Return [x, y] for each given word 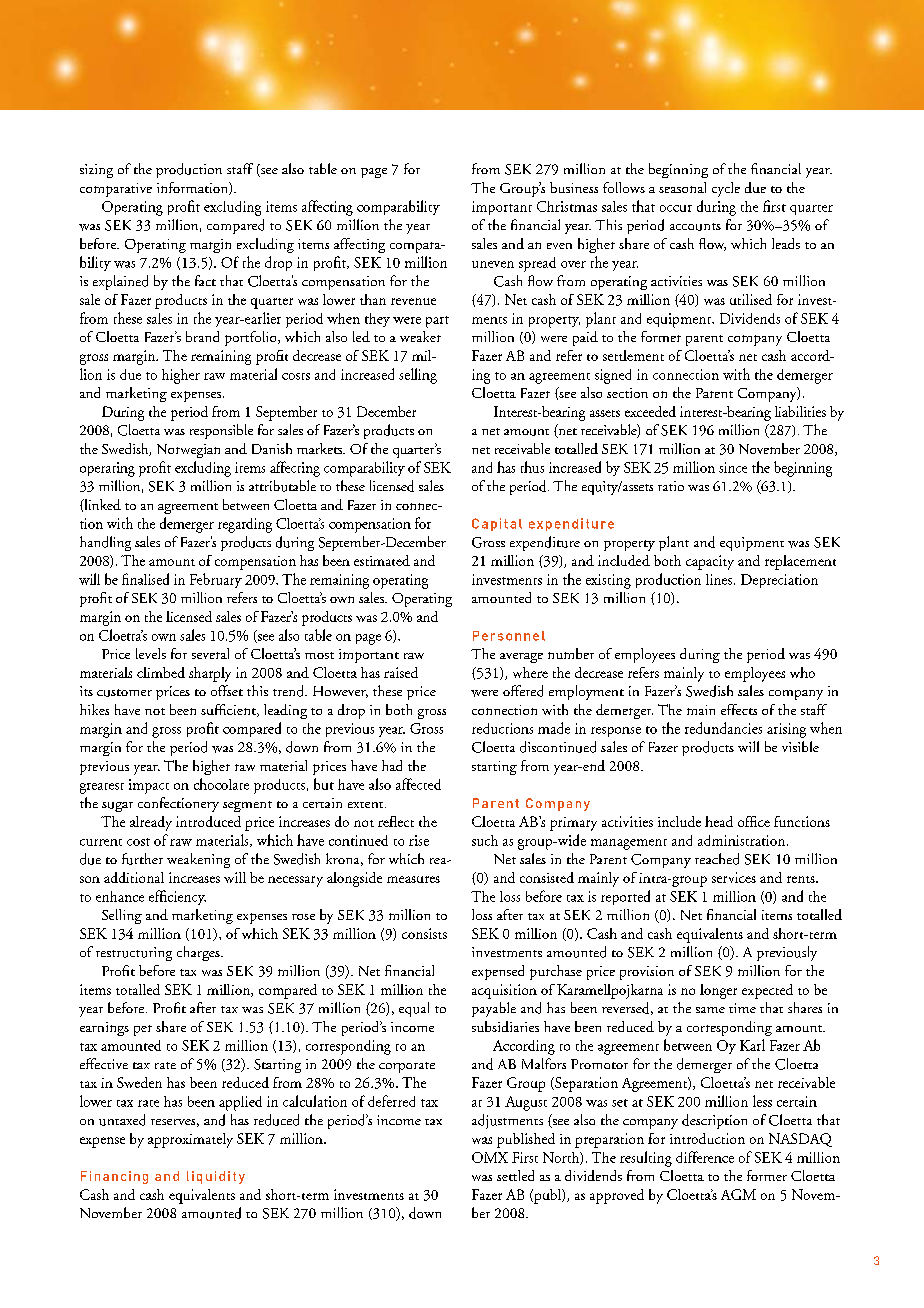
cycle [726, 189]
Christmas [567, 206]
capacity [710, 562]
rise [419, 840]
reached [717, 859]
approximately [190, 1140]
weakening [198, 860]
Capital [497, 524]
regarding [245, 525]
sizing [96, 171]
